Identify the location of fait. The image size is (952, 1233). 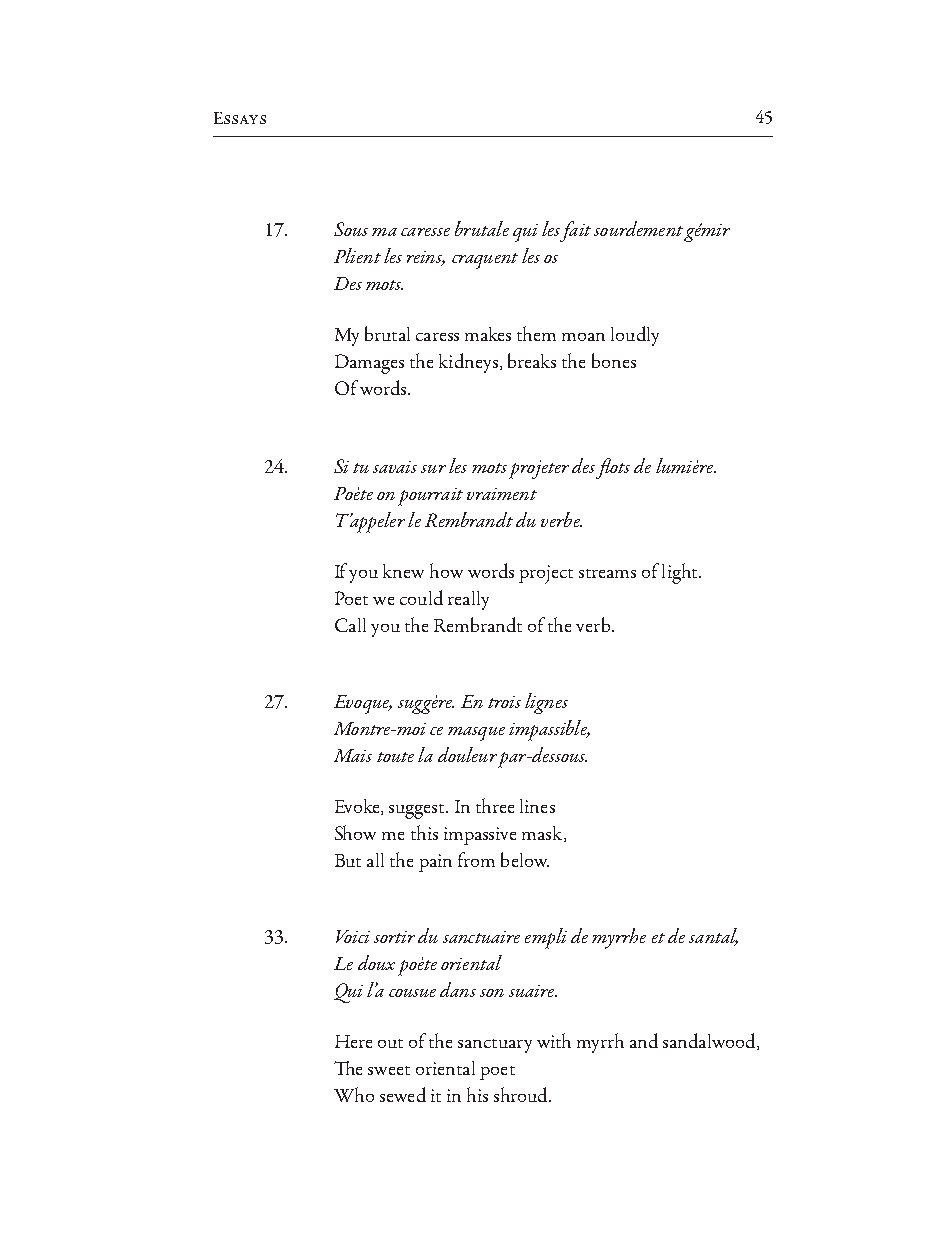
(574, 231).
